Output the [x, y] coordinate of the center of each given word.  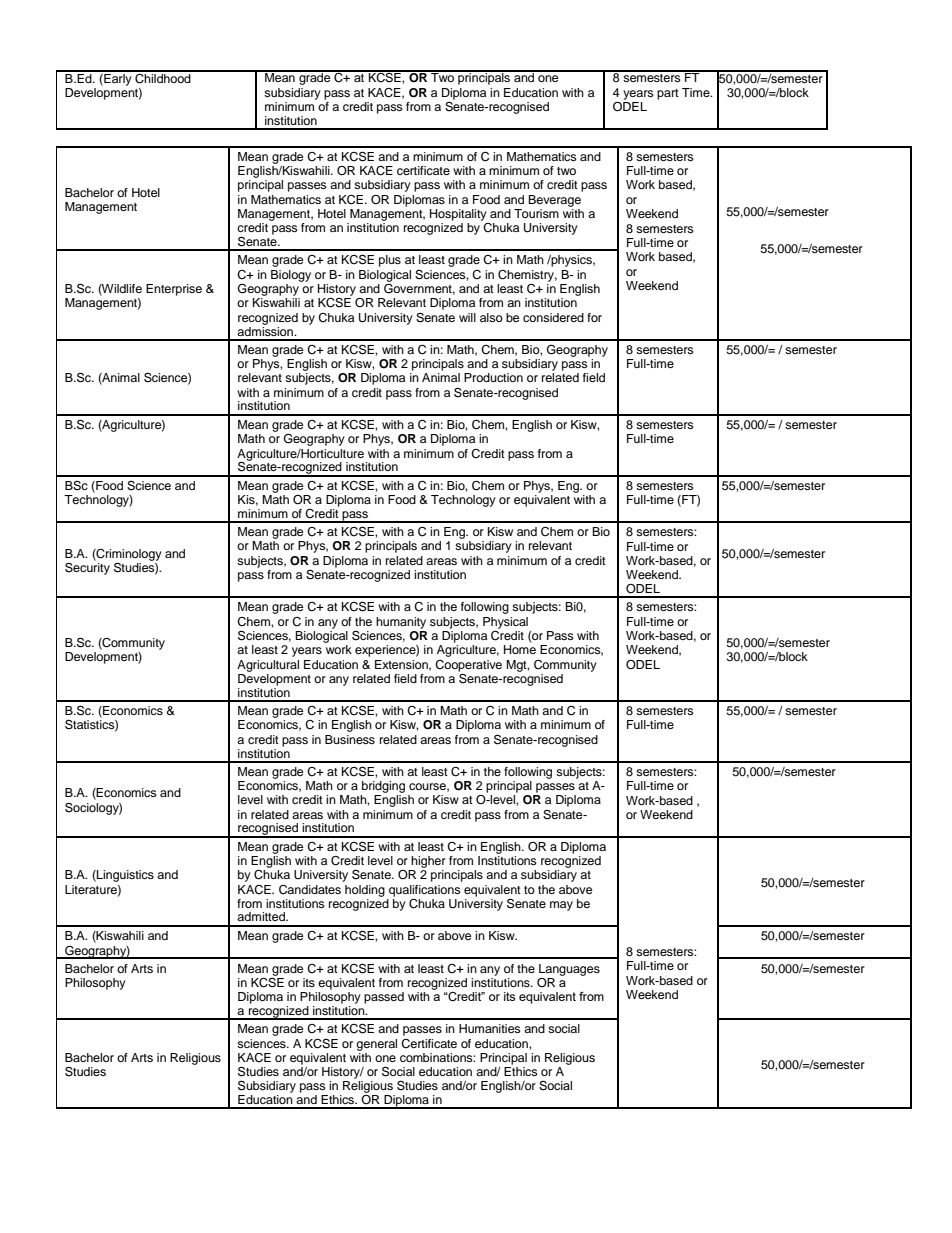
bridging [383, 787]
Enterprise [174, 290]
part [668, 94]
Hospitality [458, 215]
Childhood [163, 77]
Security [87, 567]
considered [553, 317]
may [561, 906]
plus [390, 261]
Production [493, 377]
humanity [401, 623]
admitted [262, 916]
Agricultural [268, 666]
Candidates [310, 890]
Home [520, 649]
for [594, 317]
